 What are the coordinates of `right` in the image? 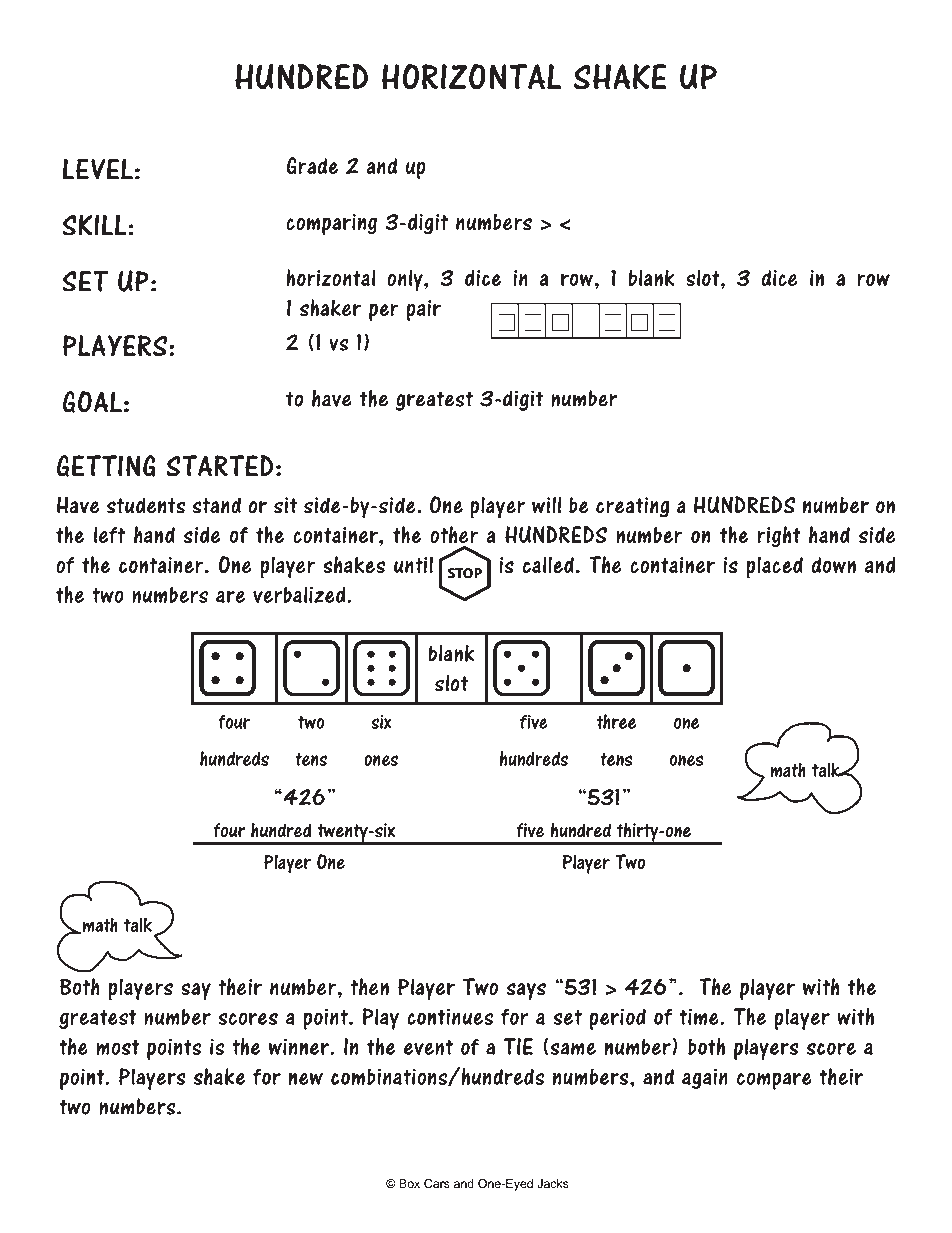 It's located at (779, 537).
